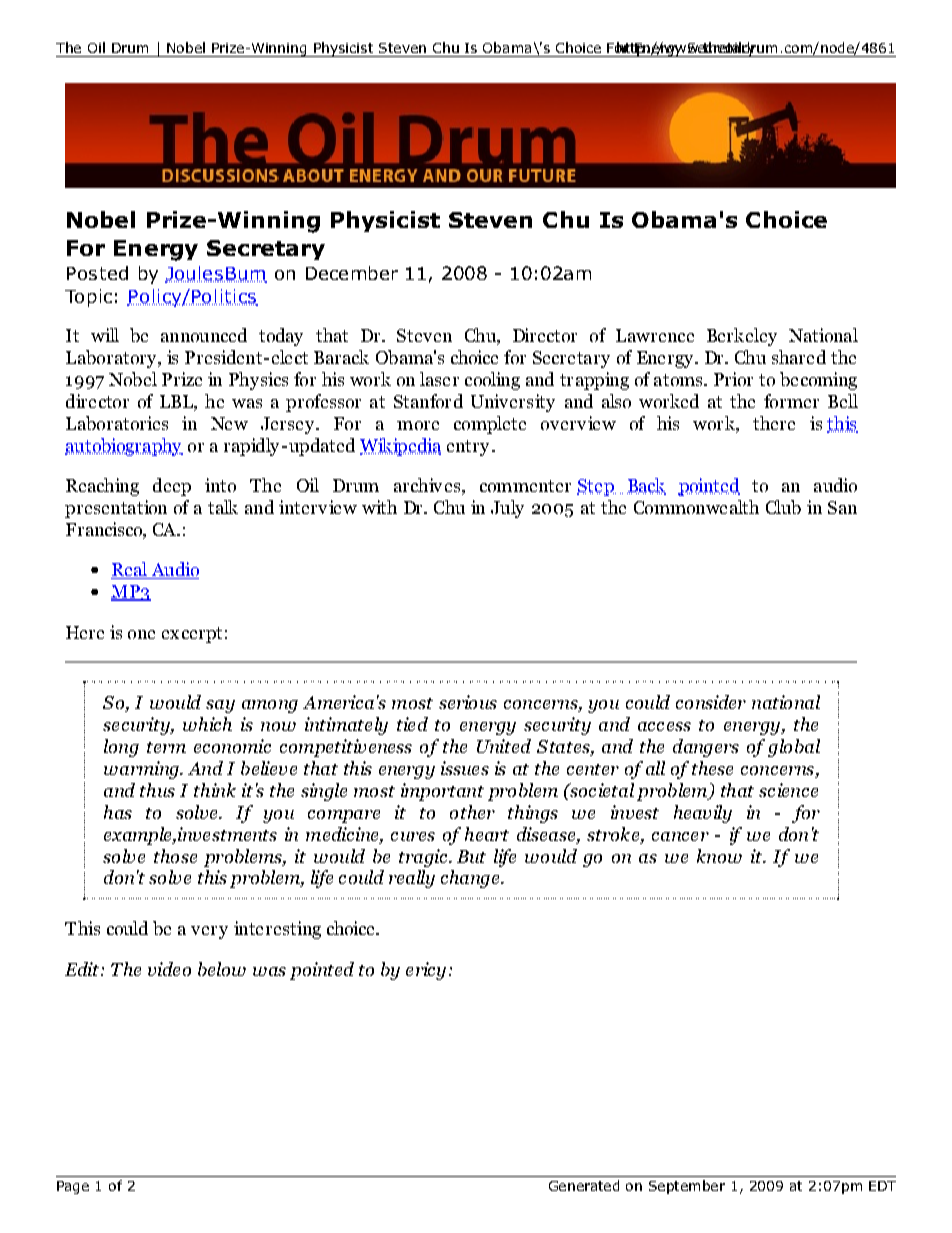 Image resolution: width=952 pixels, height=1233 pixels. What do you see at coordinates (794, 748) in the image?
I see `global` at bounding box center [794, 748].
